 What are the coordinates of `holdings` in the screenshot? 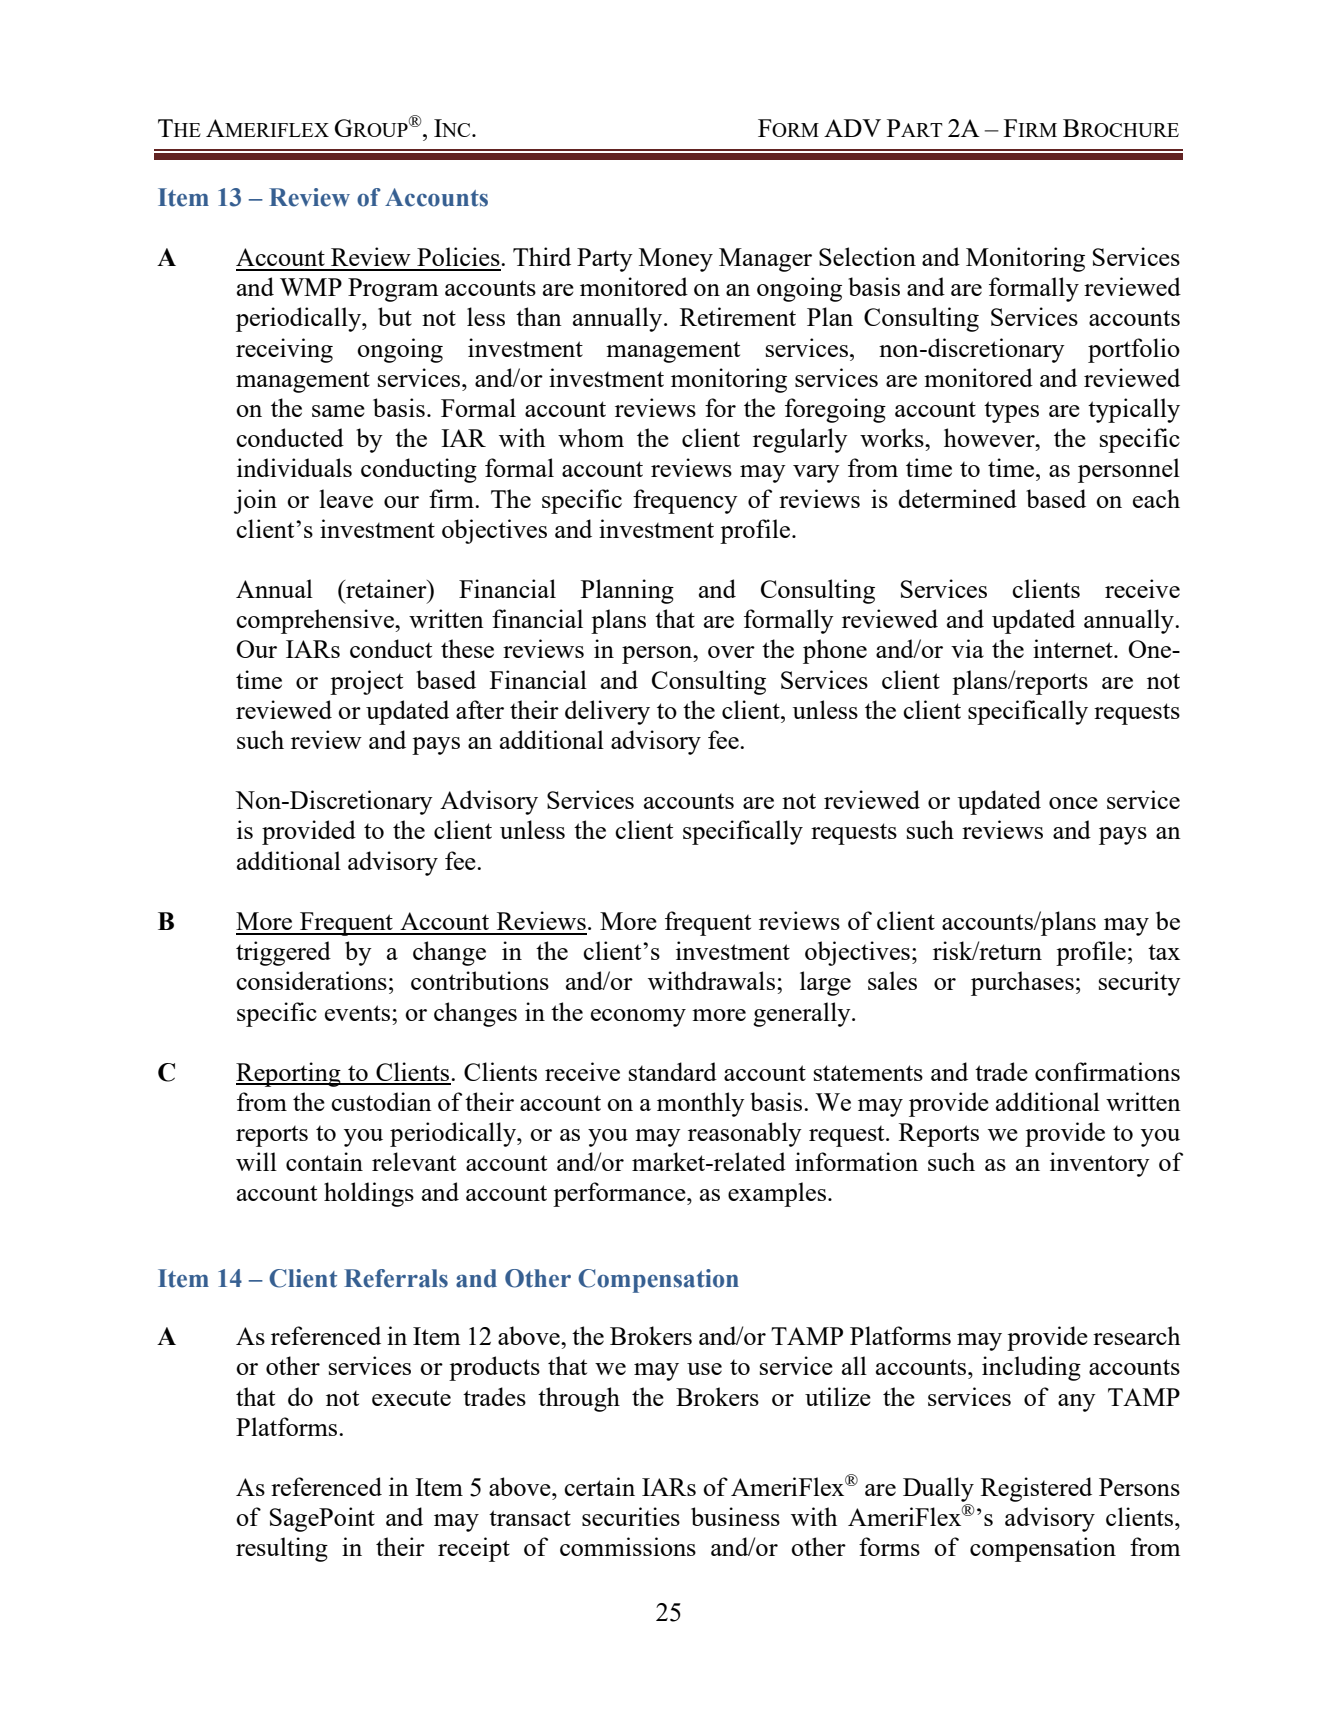 It's located at (369, 1194).
